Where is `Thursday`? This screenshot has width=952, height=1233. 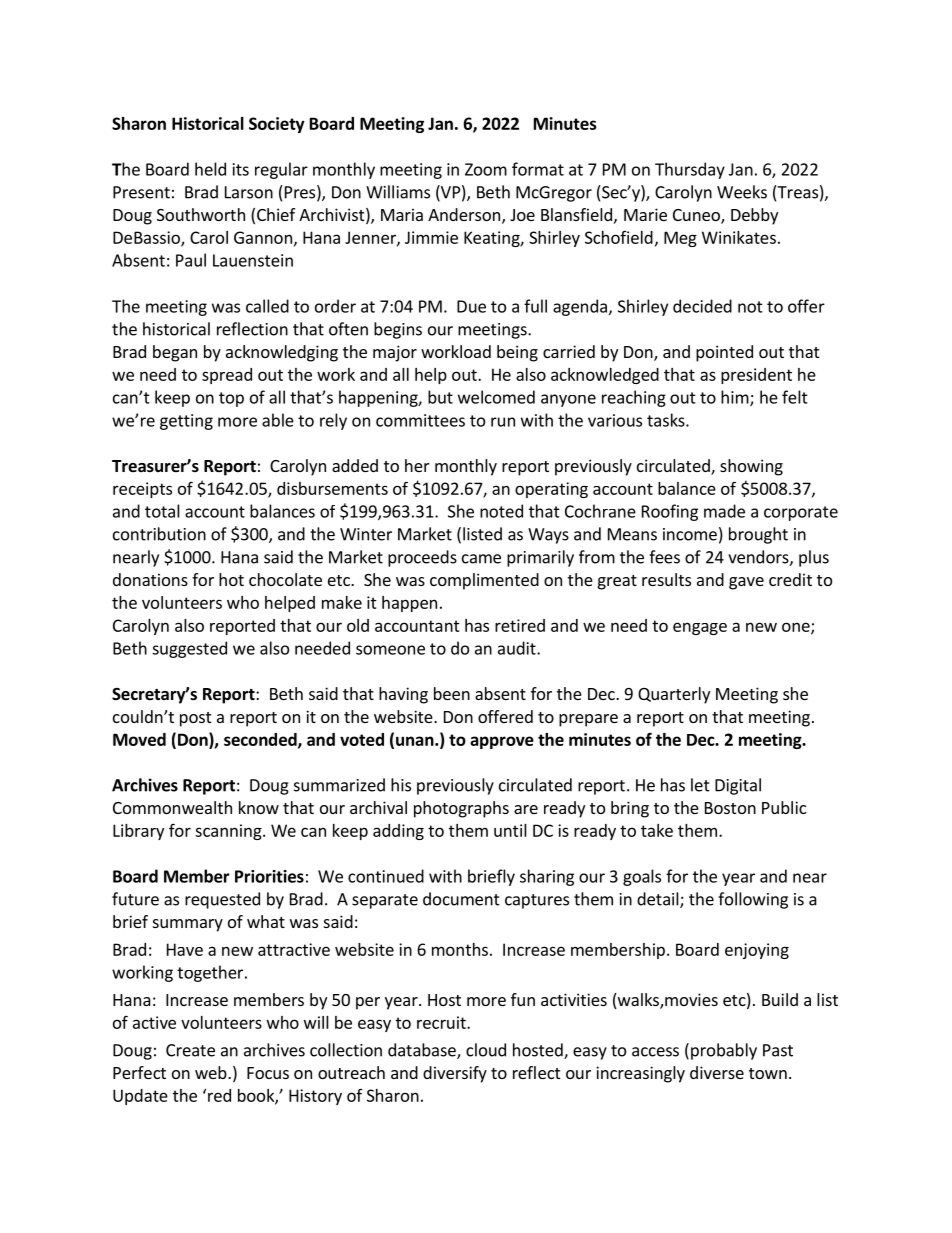 Thursday is located at coordinates (690, 170).
